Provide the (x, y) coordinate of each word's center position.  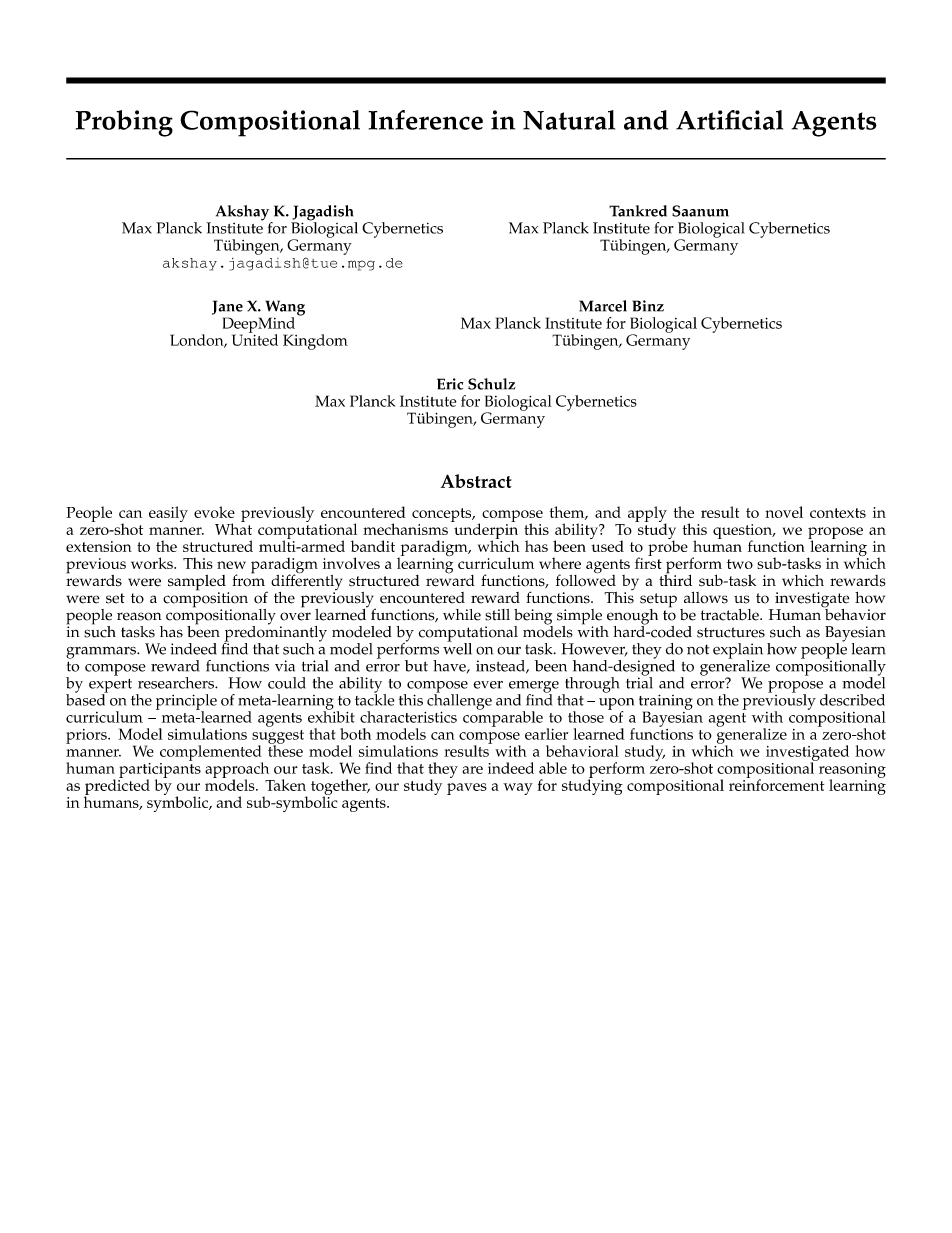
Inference (425, 120)
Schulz (492, 384)
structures (731, 632)
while (462, 615)
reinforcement (776, 784)
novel (784, 512)
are (472, 770)
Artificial (729, 120)
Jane (227, 307)
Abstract (476, 481)
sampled (197, 584)
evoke (214, 512)
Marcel (603, 306)
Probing (124, 123)
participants (160, 770)
